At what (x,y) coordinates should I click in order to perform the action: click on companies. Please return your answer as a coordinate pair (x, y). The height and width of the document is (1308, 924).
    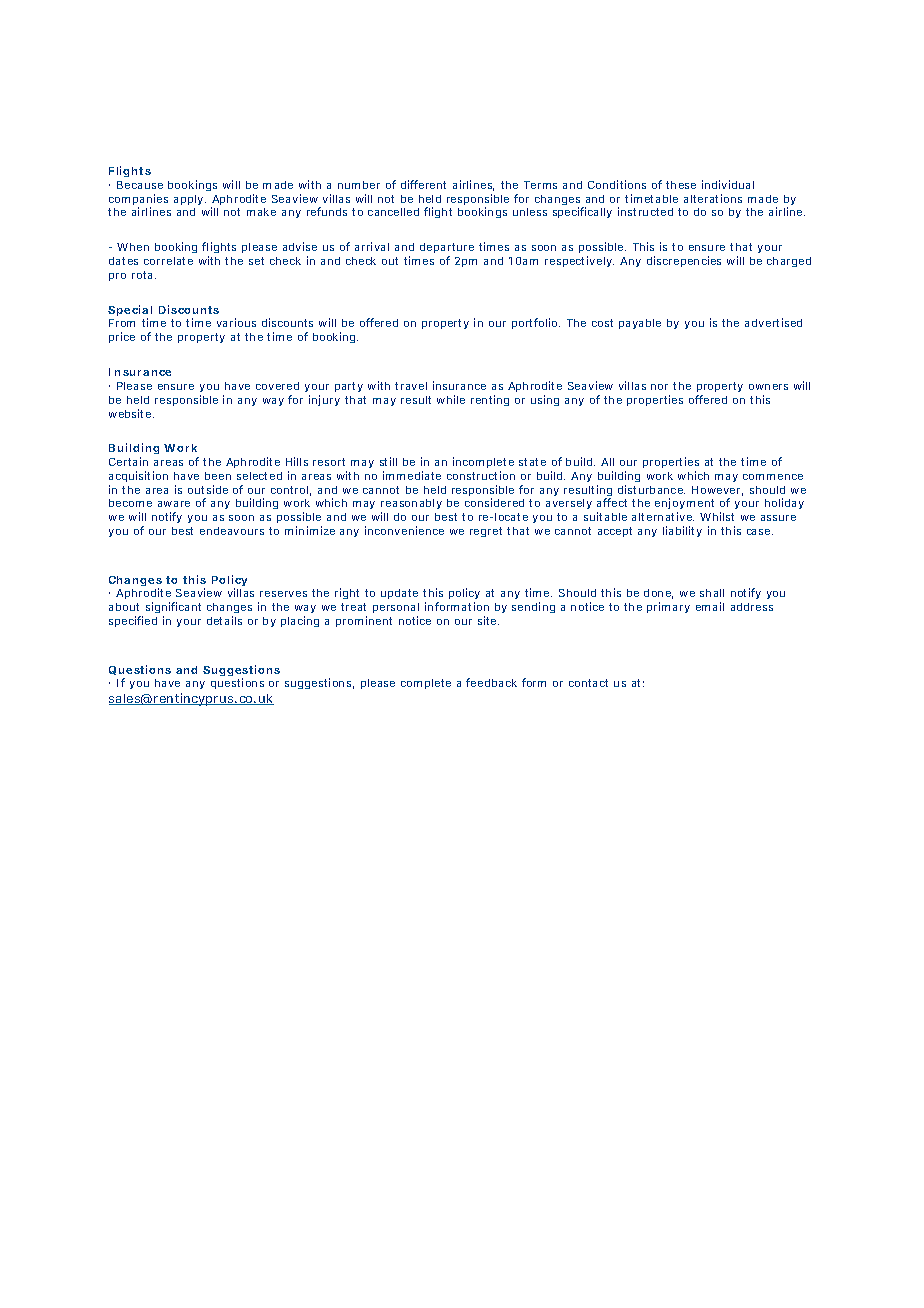
    Looking at the image, I should click on (138, 201).
